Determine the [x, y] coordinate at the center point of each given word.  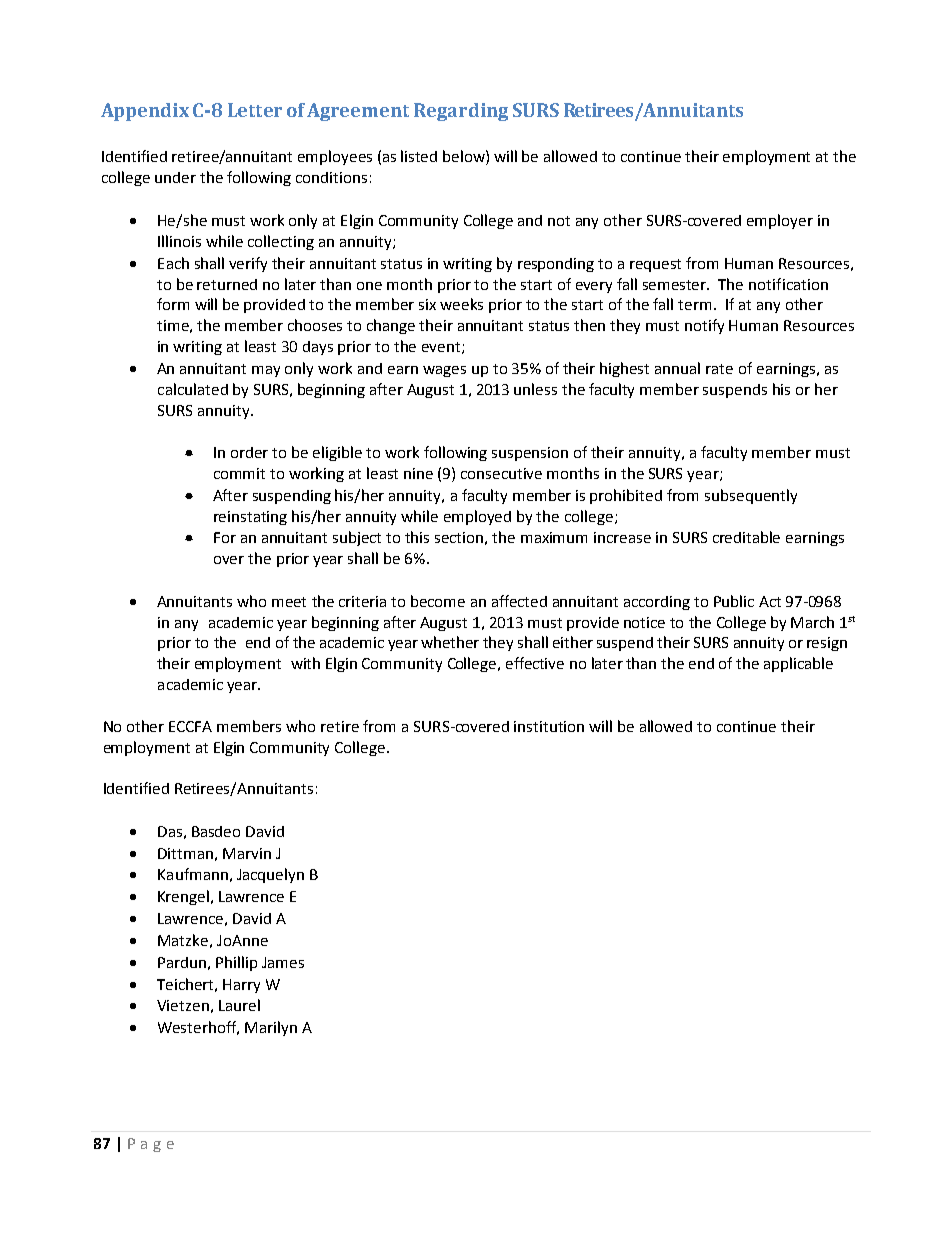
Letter [255, 110]
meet [289, 602]
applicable [798, 664]
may [266, 371]
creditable [746, 537]
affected [519, 601]
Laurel [239, 1005]
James [283, 962]
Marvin [247, 853]
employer [780, 221]
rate [719, 369]
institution [549, 726]
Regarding [461, 112]
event [442, 348]
